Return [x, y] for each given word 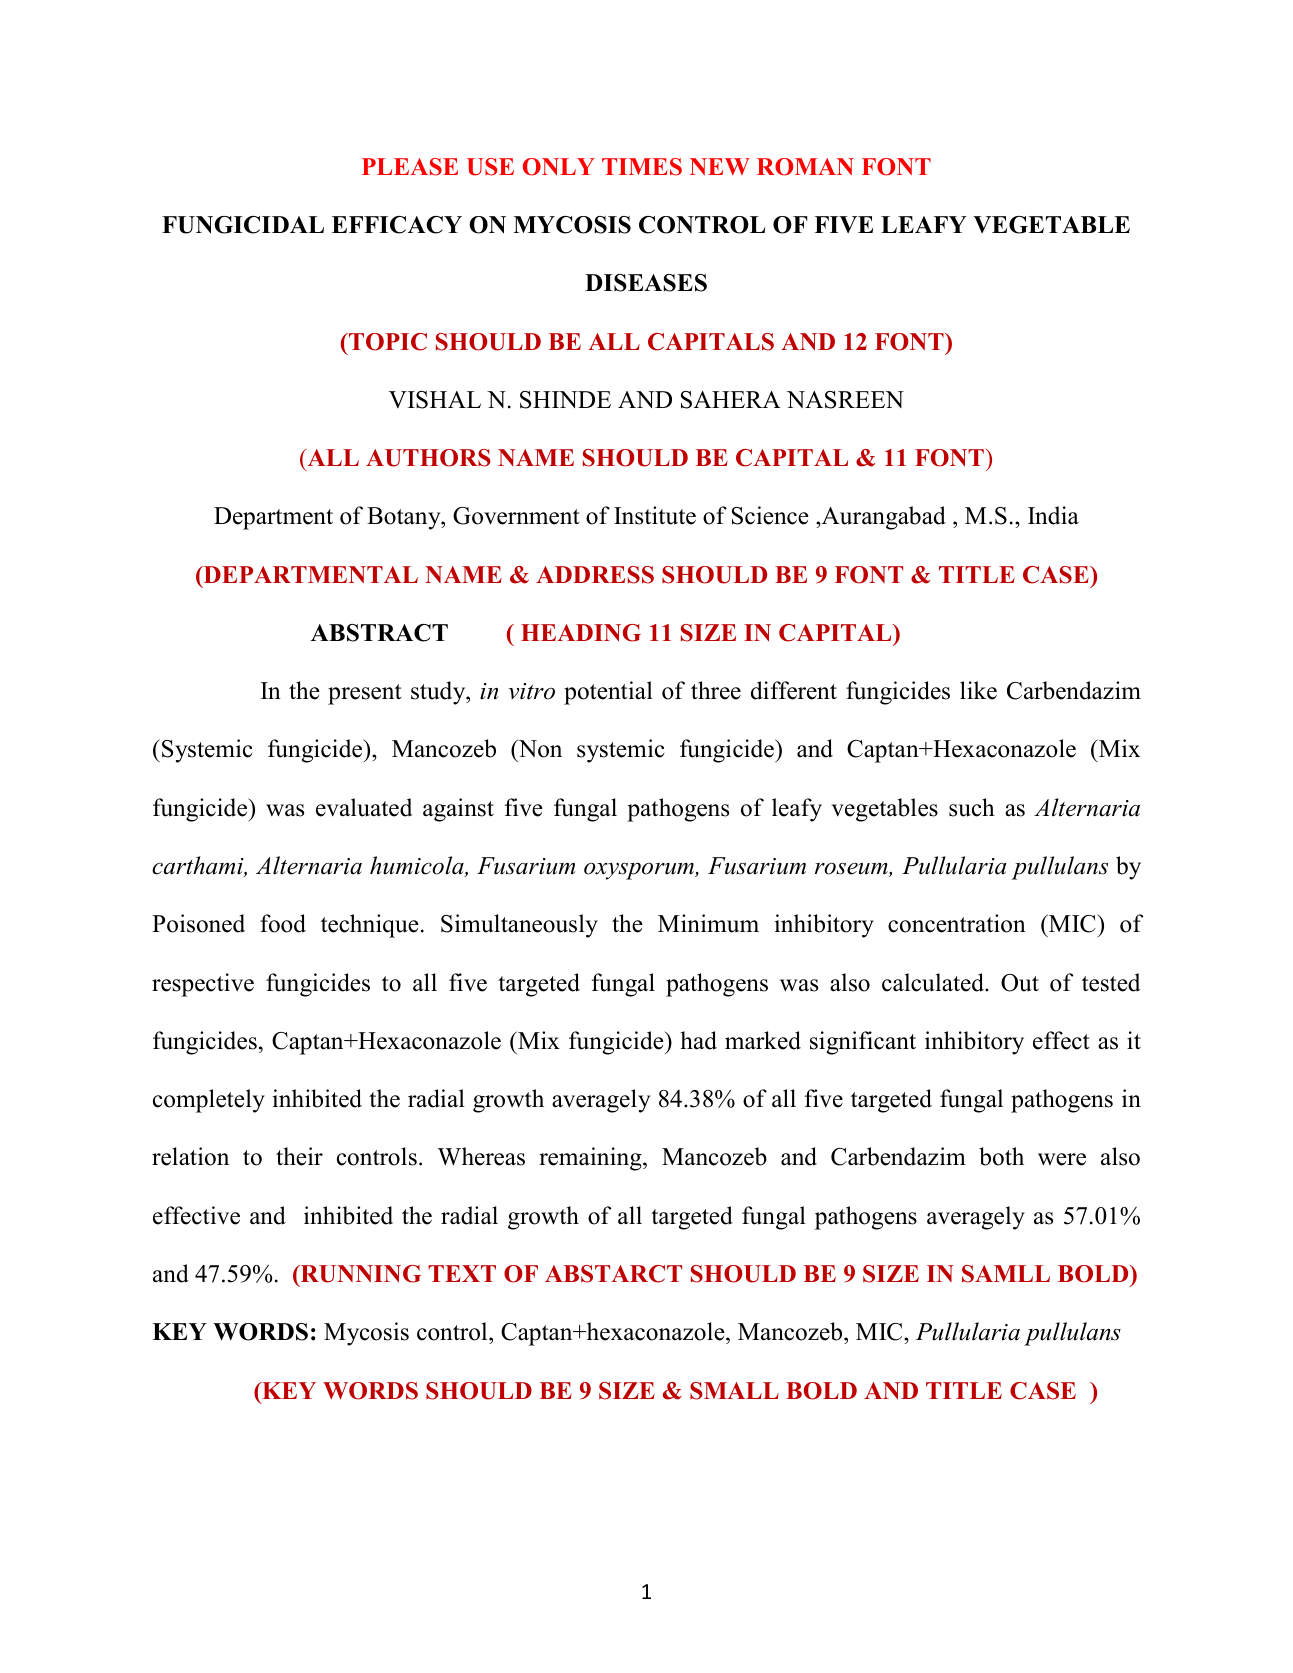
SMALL [734, 1391]
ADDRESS [595, 575]
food [283, 923]
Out [1020, 983]
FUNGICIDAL [243, 225]
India [1053, 515]
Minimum [708, 923]
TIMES [642, 167]
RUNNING [360, 1274]
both [1001, 1156]
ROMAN [805, 167]
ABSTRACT [379, 633]
